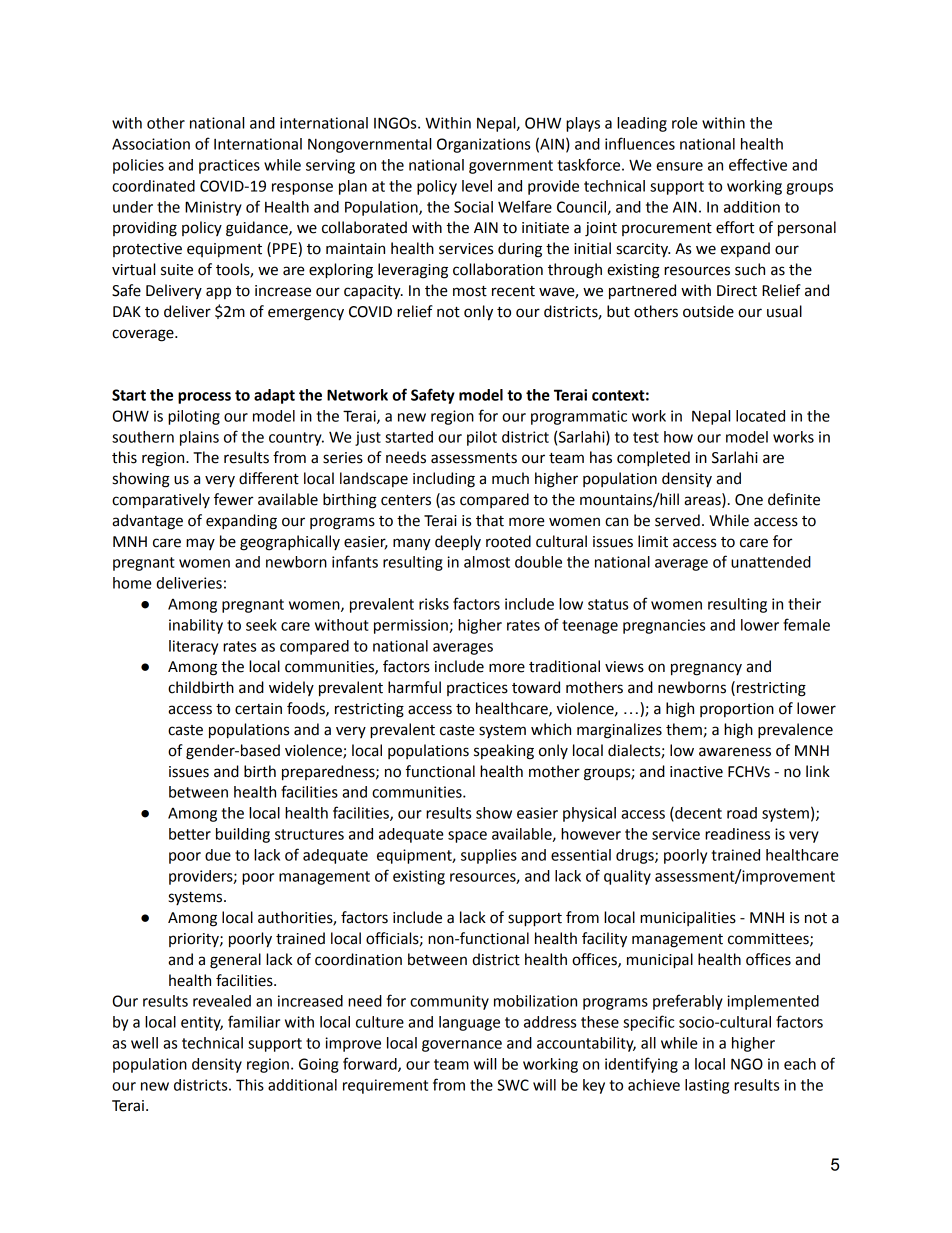  Describe the element at coordinates (760, 416) in the screenshot. I see `located` at that location.
